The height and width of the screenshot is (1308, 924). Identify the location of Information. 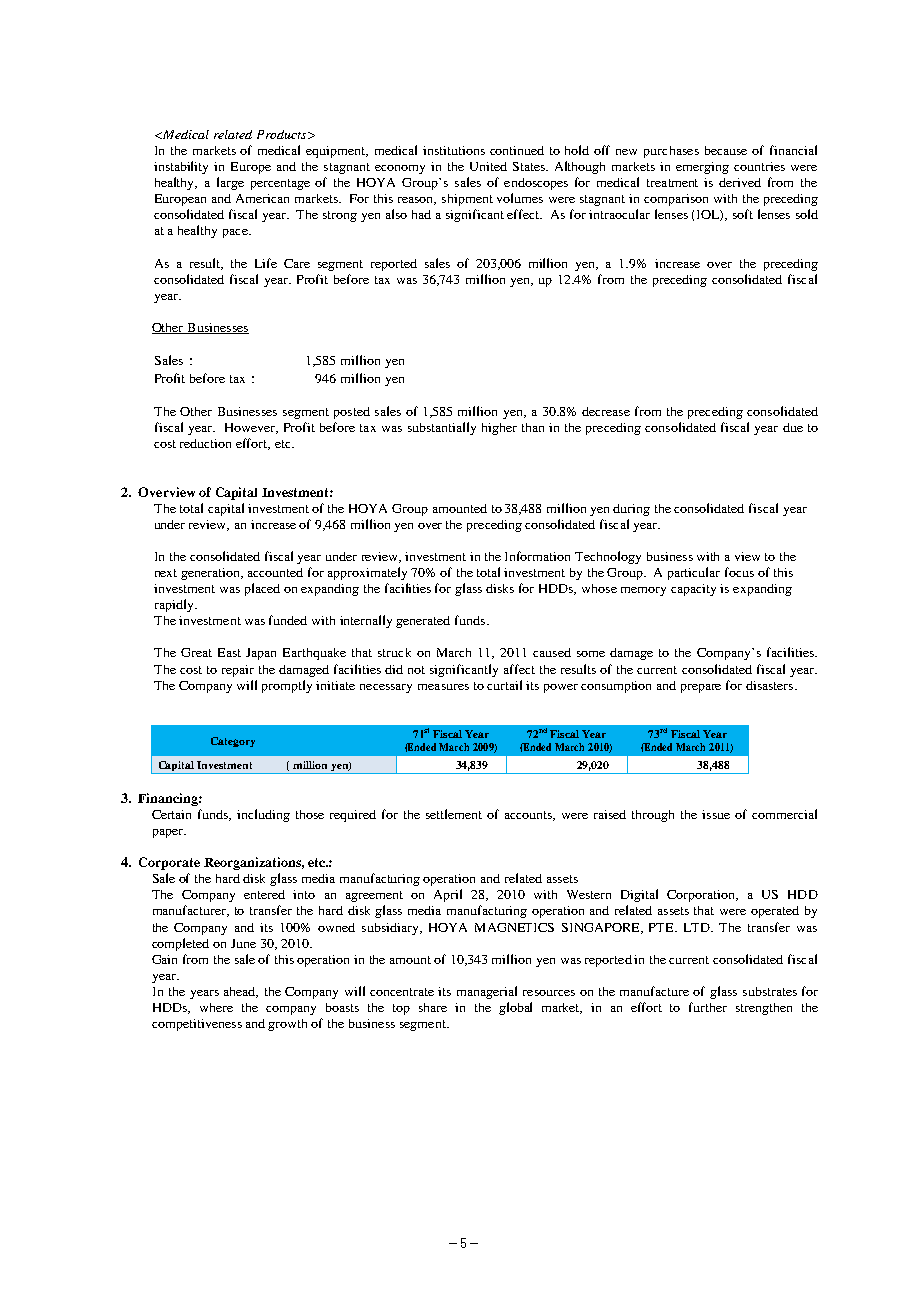
(537, 556).
